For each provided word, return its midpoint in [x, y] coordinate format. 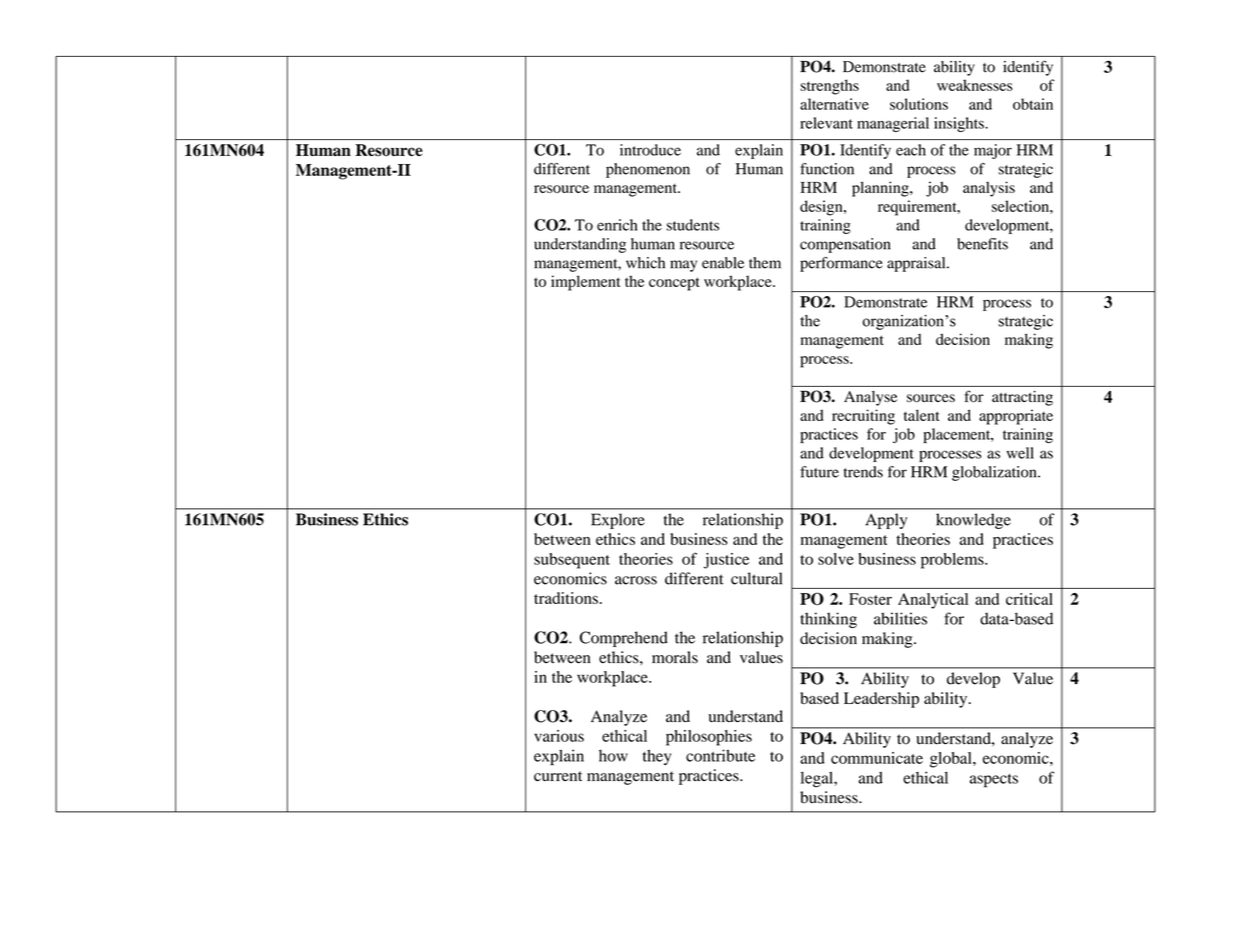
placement [958, 435]
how [613, 756]
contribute [720, 755]
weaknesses [975, 85]
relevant [826, 123]
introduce [650, 150]
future [819, 472]
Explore [618, 521]
